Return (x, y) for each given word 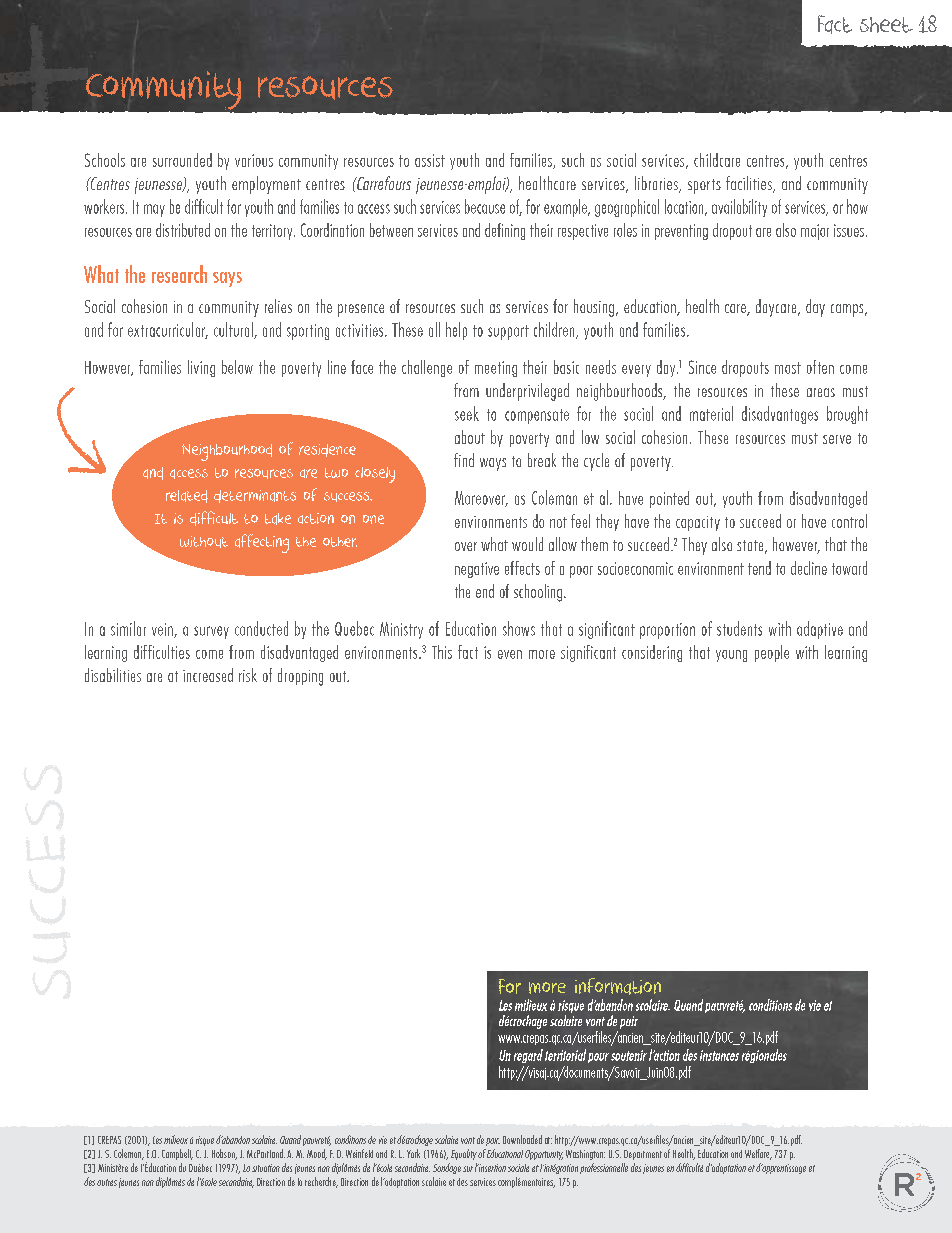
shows (519, 628)
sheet (886, 25)
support (508, 332)
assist (430, 160)
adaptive (820, 630)
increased (208, 675)
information (618, 986)
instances (719, 1055)
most (788, 368)
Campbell (177, 1154)
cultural (234, 330)
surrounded (182, 160)
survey (211, 632)
